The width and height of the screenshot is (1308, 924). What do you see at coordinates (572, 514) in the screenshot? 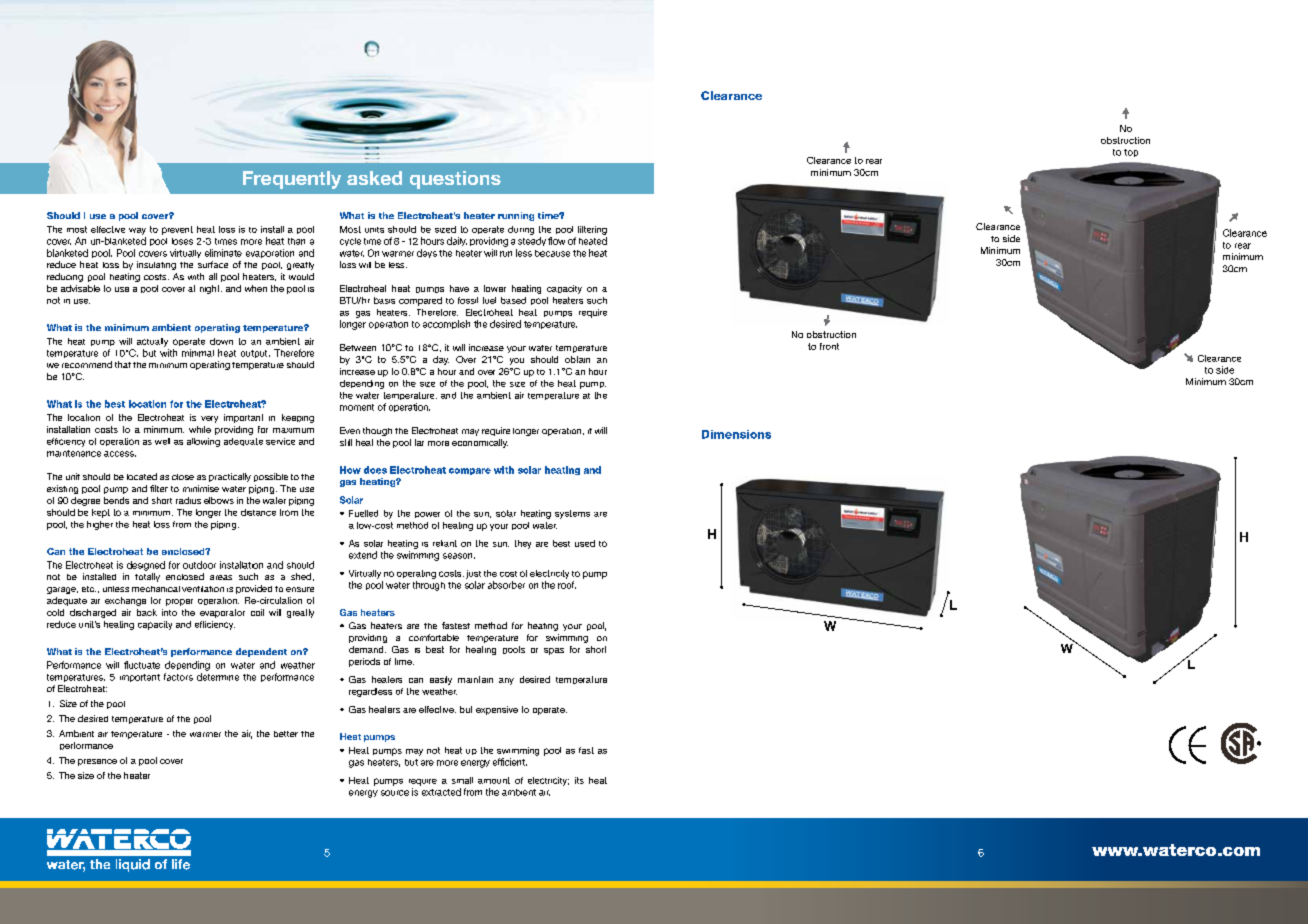
I see `systems` at bounding box center [572, 514].
